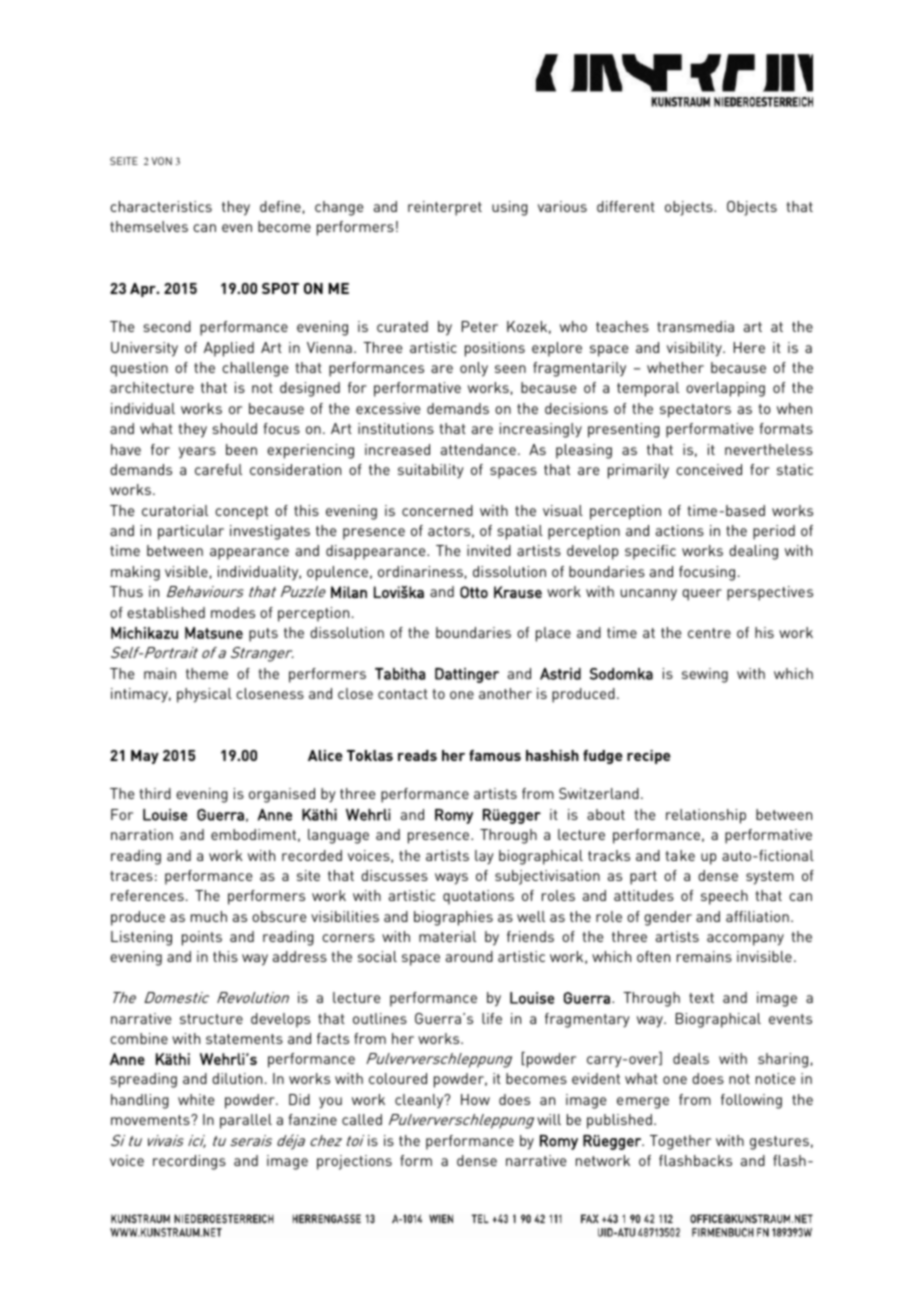 Image resolution: width=924 pixels, height=1308 pixels. I want to click on recordings, so click(189, 1162).
